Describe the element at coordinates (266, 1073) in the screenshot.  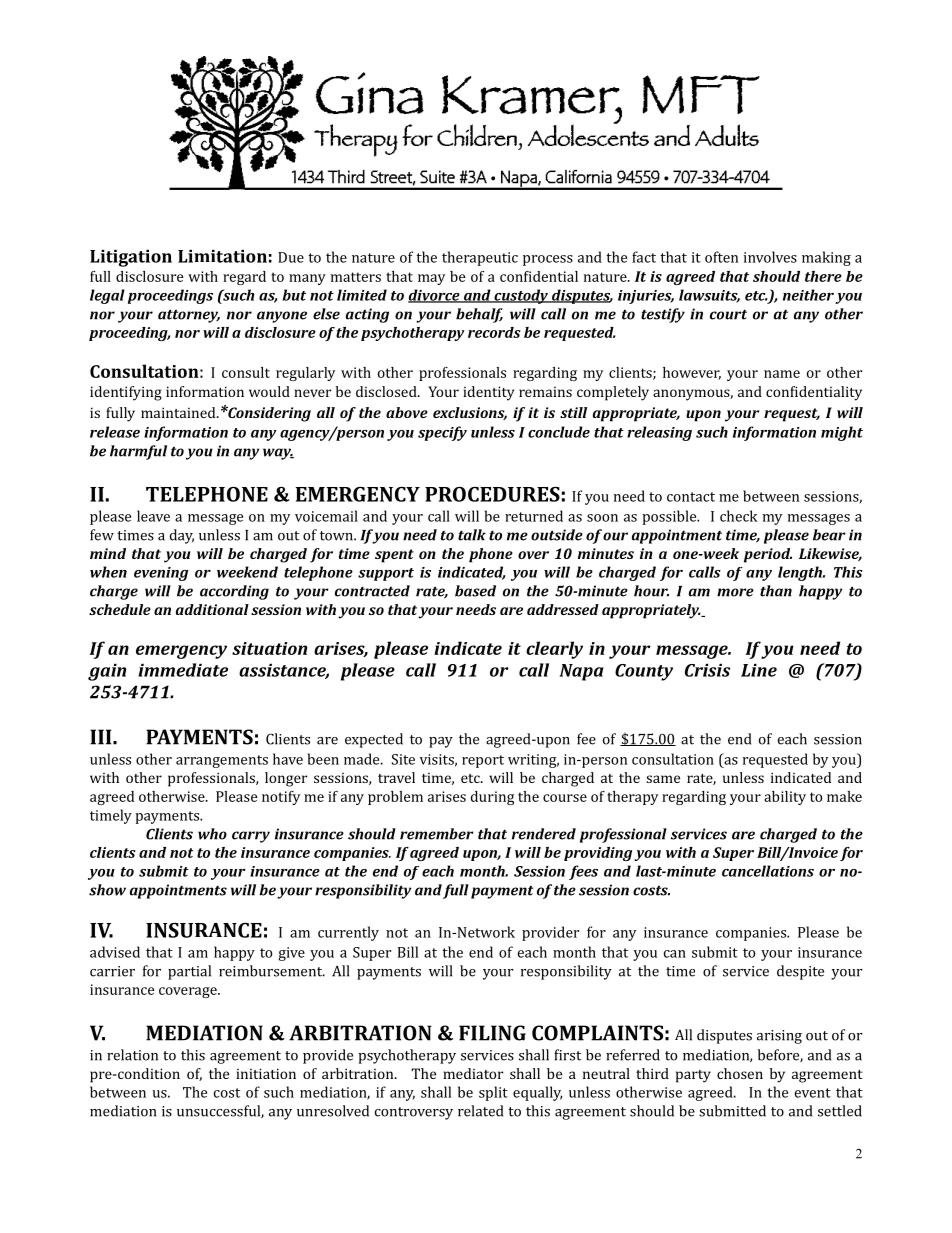
I see `initiation` at that location.
